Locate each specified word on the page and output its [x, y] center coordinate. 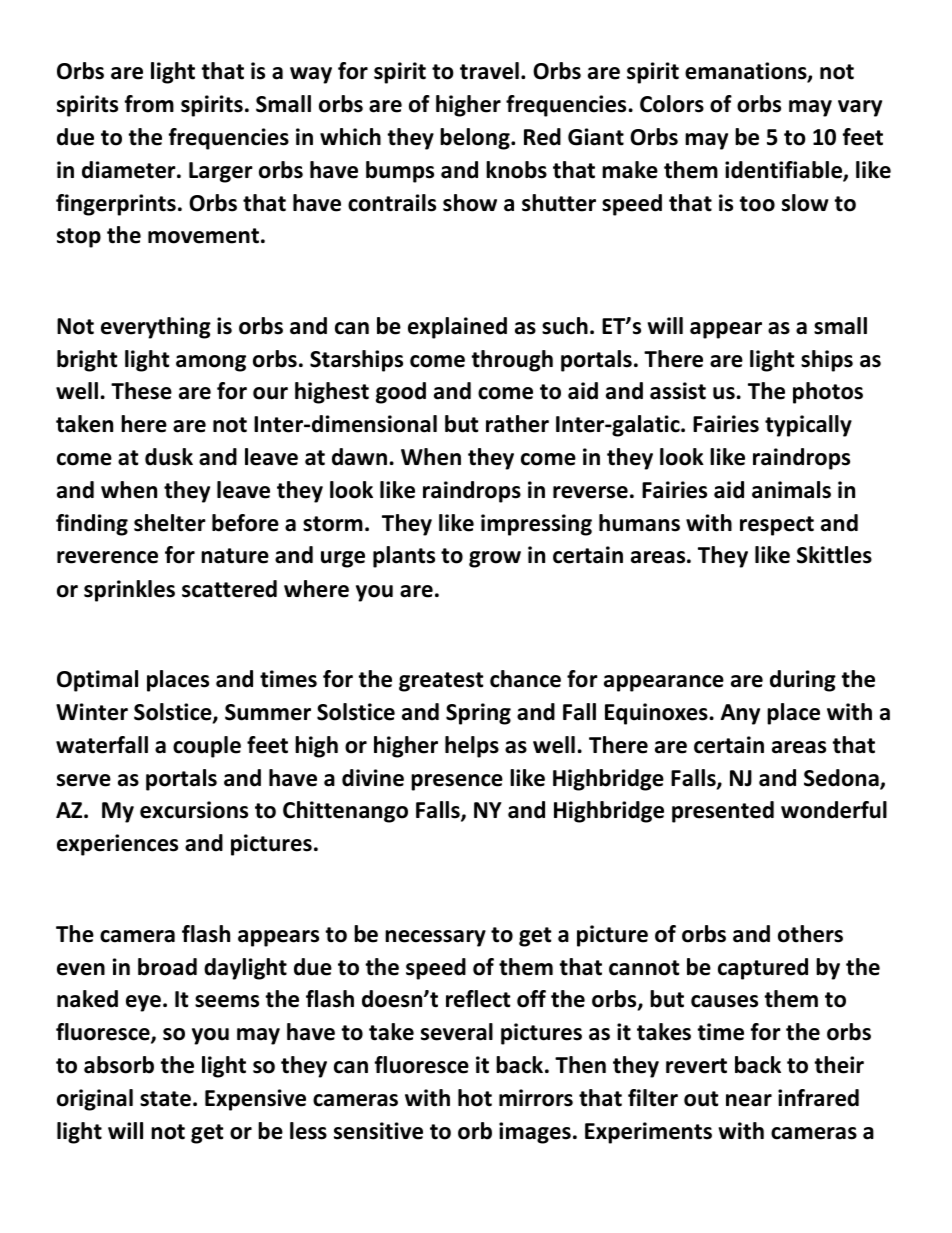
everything [156, 328]
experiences [117, 845]
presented [723, 812]
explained [457, 328]
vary [860, 108]
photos [828, 393]
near [749, 1100]
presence [457, 782]
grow [495, 559]
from [149, 104]
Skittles [834, 555]
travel [489, 71]
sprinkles [129, 591]
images [535, 1133]
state [165, 1099]
